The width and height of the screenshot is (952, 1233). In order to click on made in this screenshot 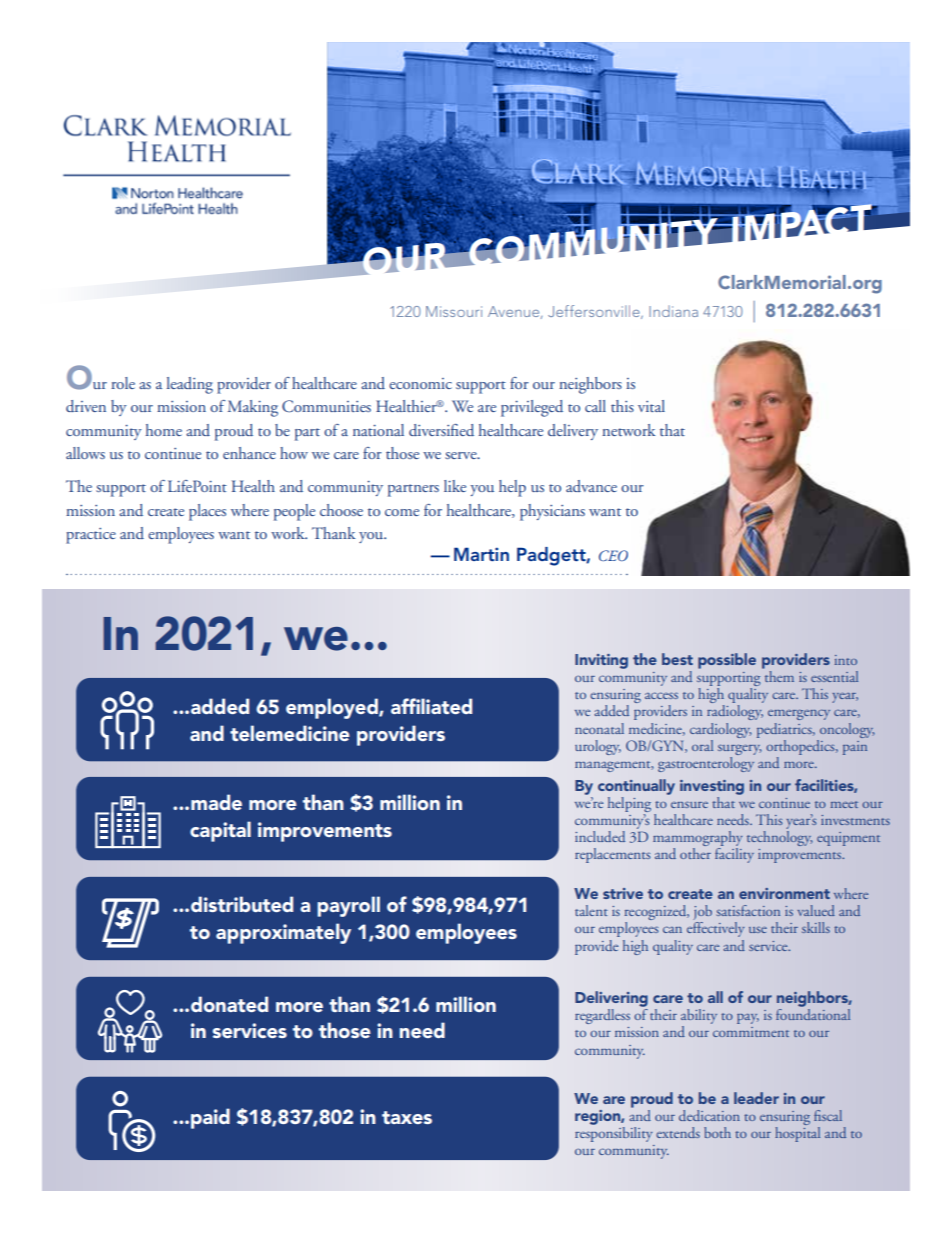, I will do `click(216, 802)`.
